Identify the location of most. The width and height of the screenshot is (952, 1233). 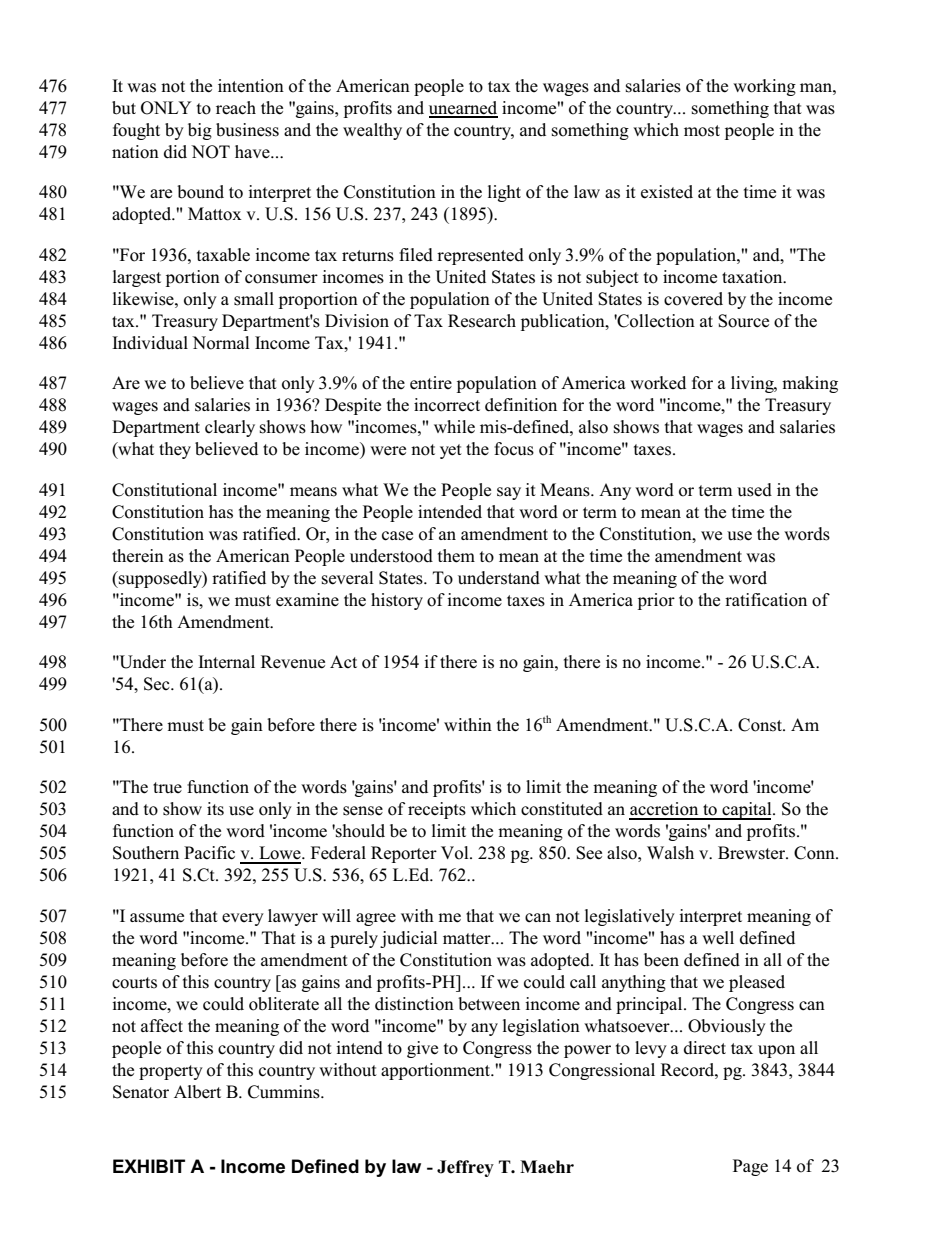
(702, 131).
